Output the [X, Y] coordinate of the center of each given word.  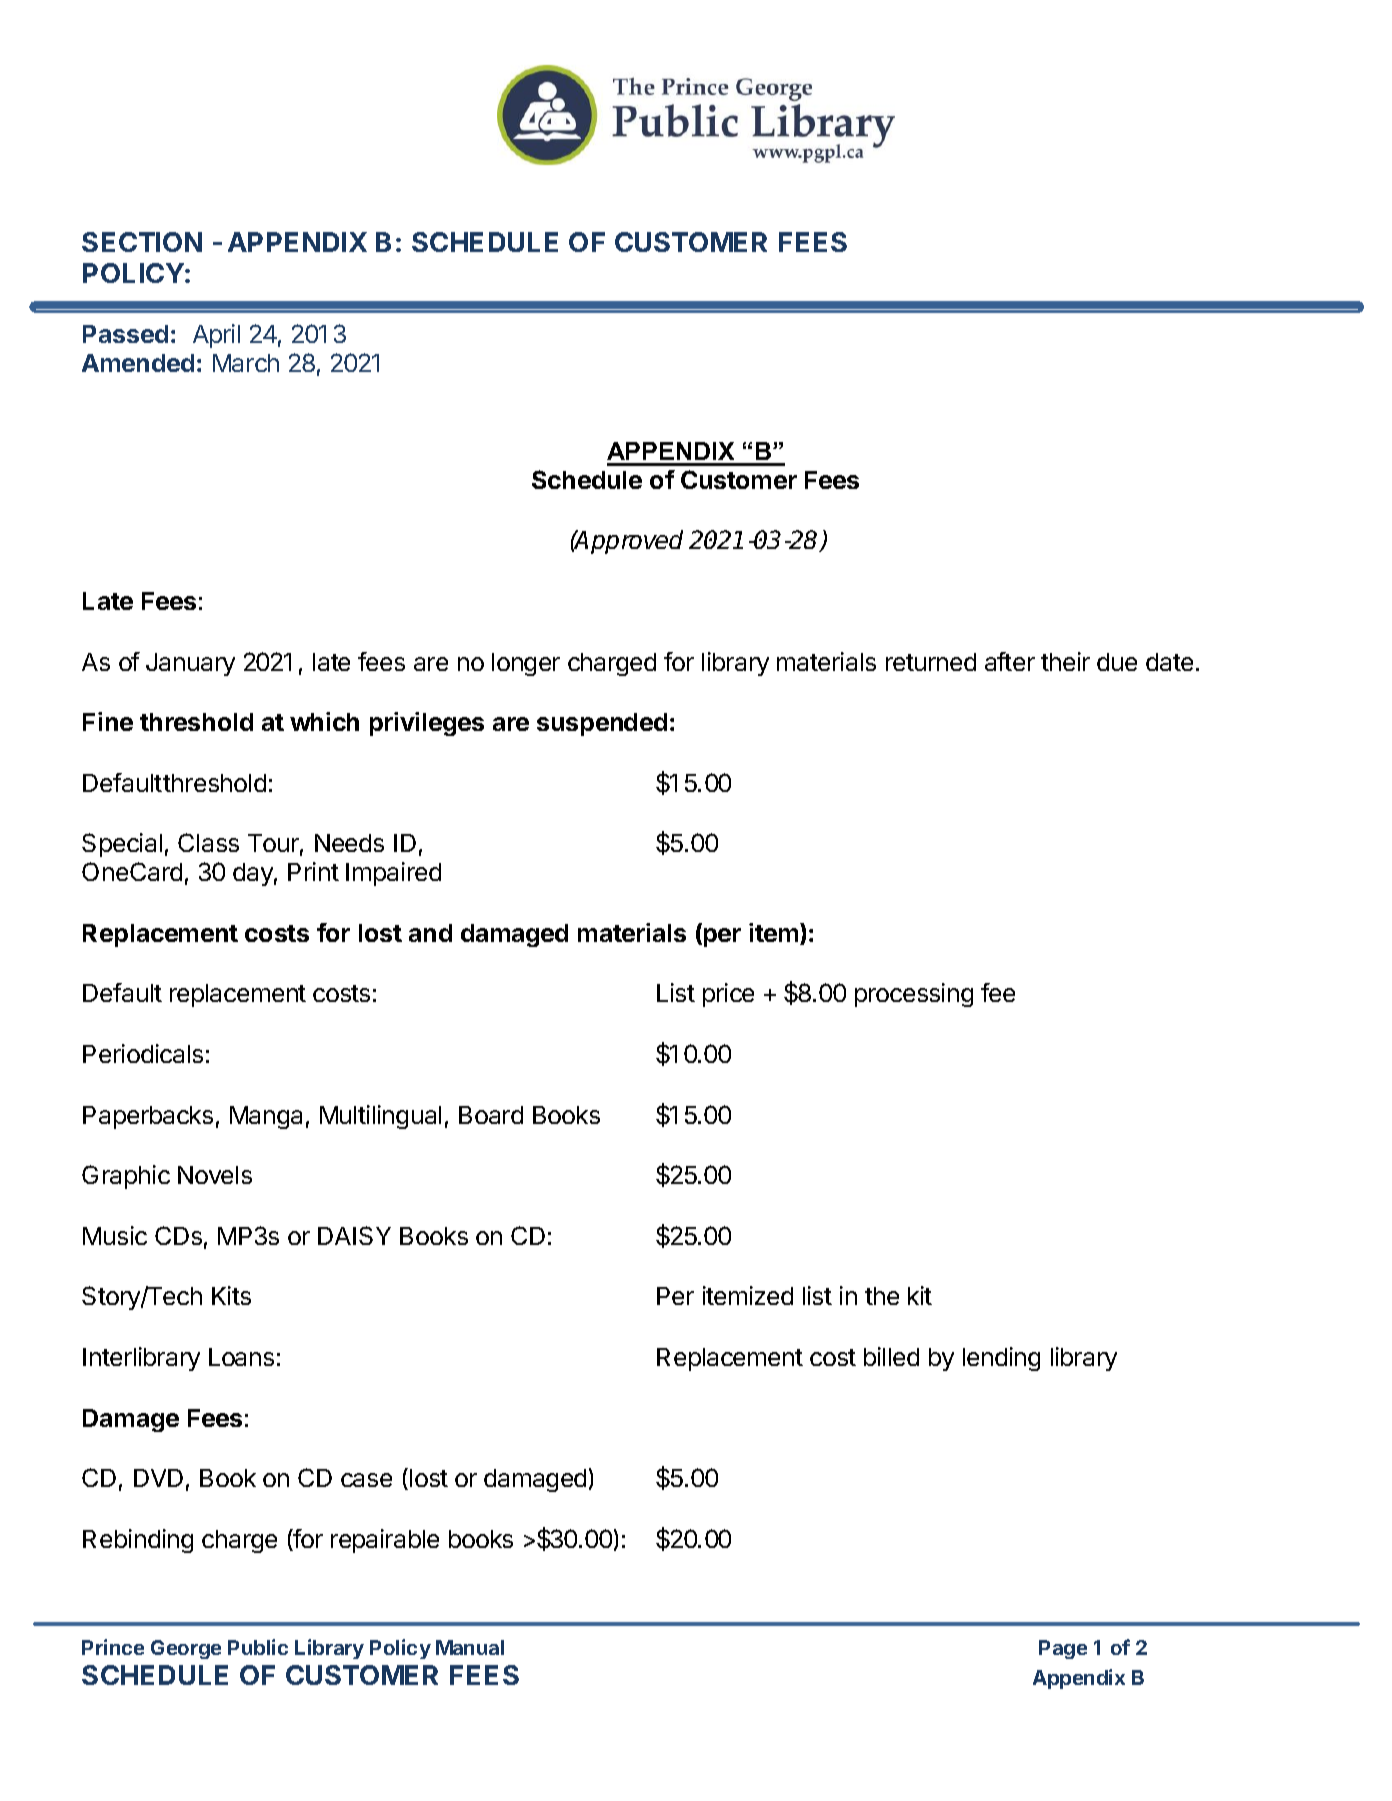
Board [491, 1115]
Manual [470, 1647]
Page [1063, 1649]
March [246, 363]
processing [914, 995]
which [324, 721]
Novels [215, 1175]
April [216, 336]
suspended [602, 724]
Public [258, 1647]
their [1065, 661]
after [1010, 661]
